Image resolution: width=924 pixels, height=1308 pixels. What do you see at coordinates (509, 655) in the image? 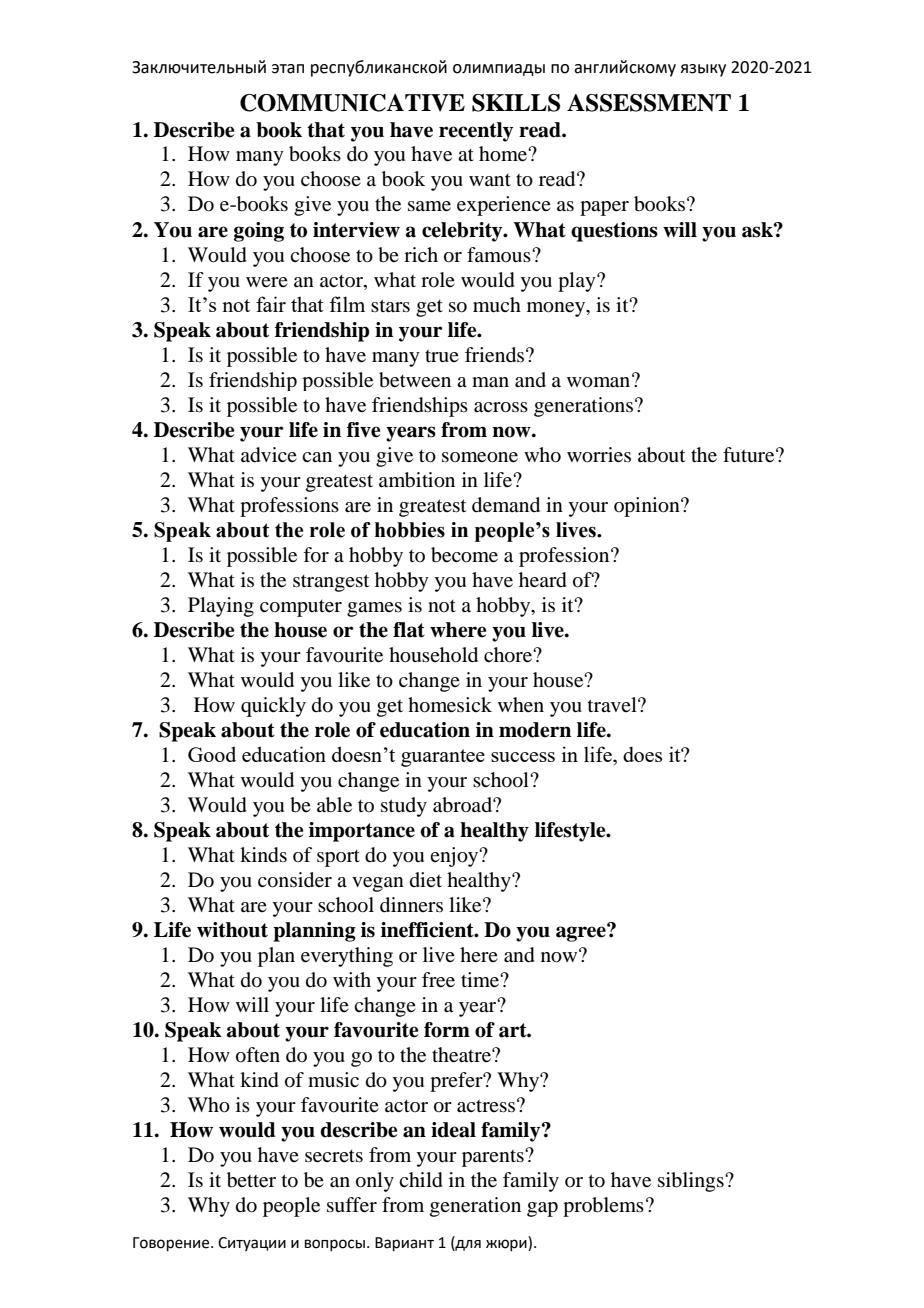
I see `chore` at bounding box center [509, 655].
